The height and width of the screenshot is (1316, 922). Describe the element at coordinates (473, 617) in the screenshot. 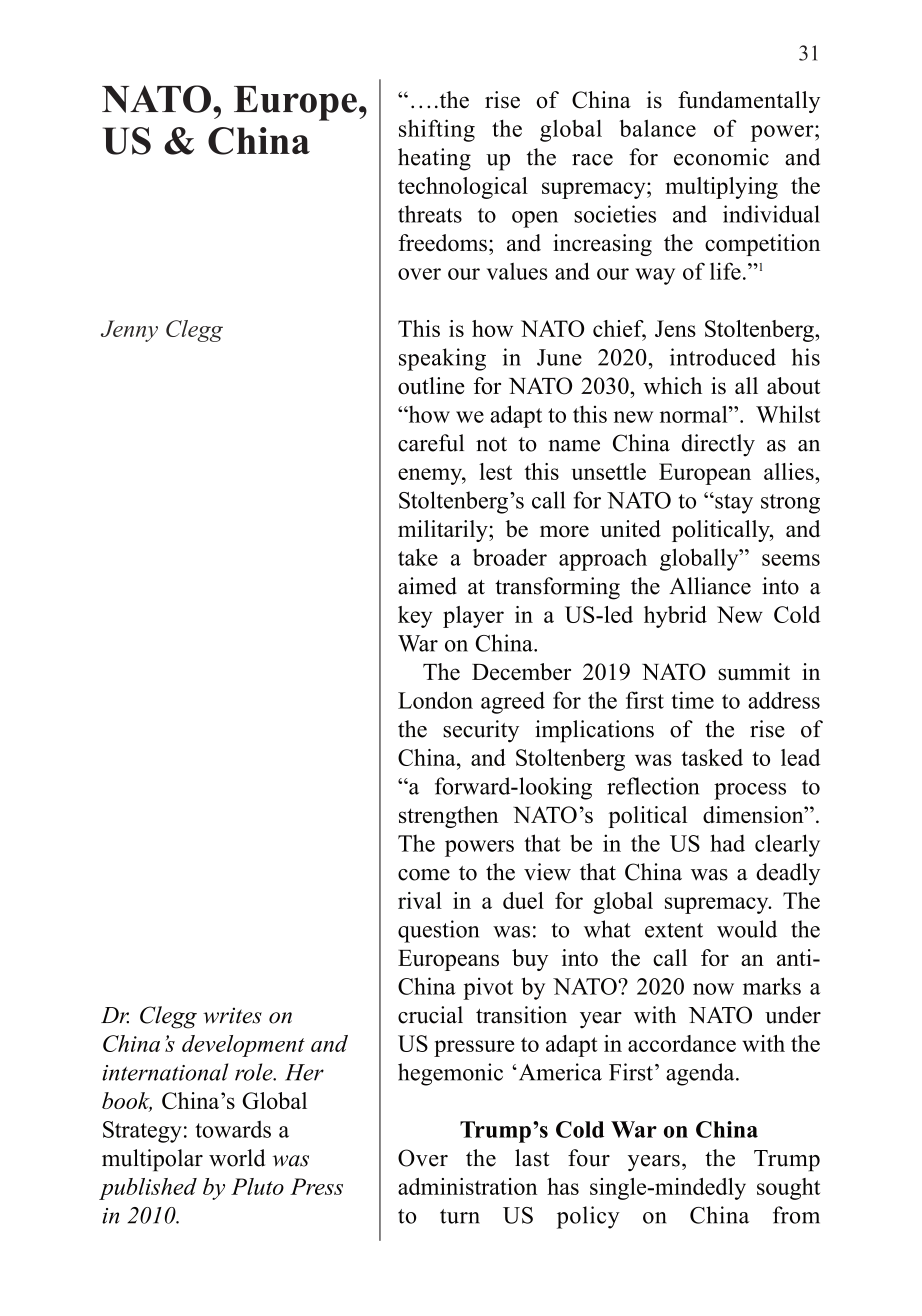

I see `player` at that location.
